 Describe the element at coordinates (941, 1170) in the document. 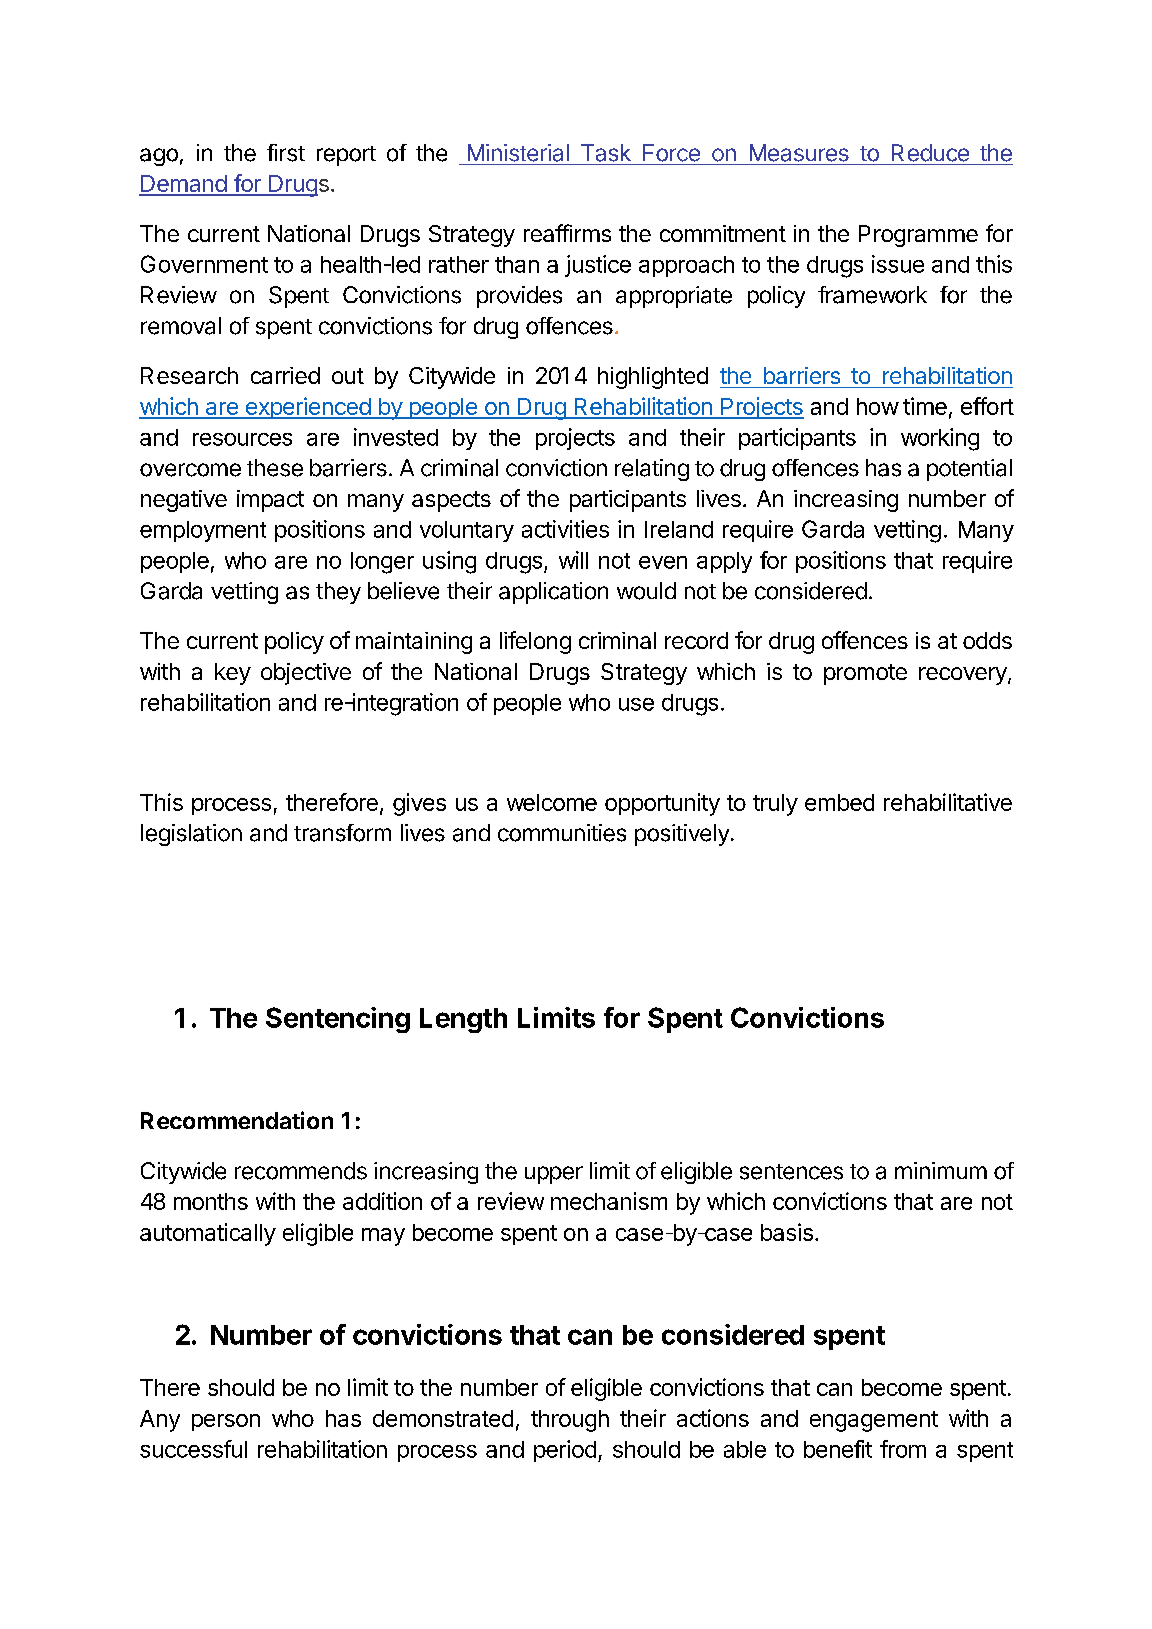

I see `minimum` at that location.
